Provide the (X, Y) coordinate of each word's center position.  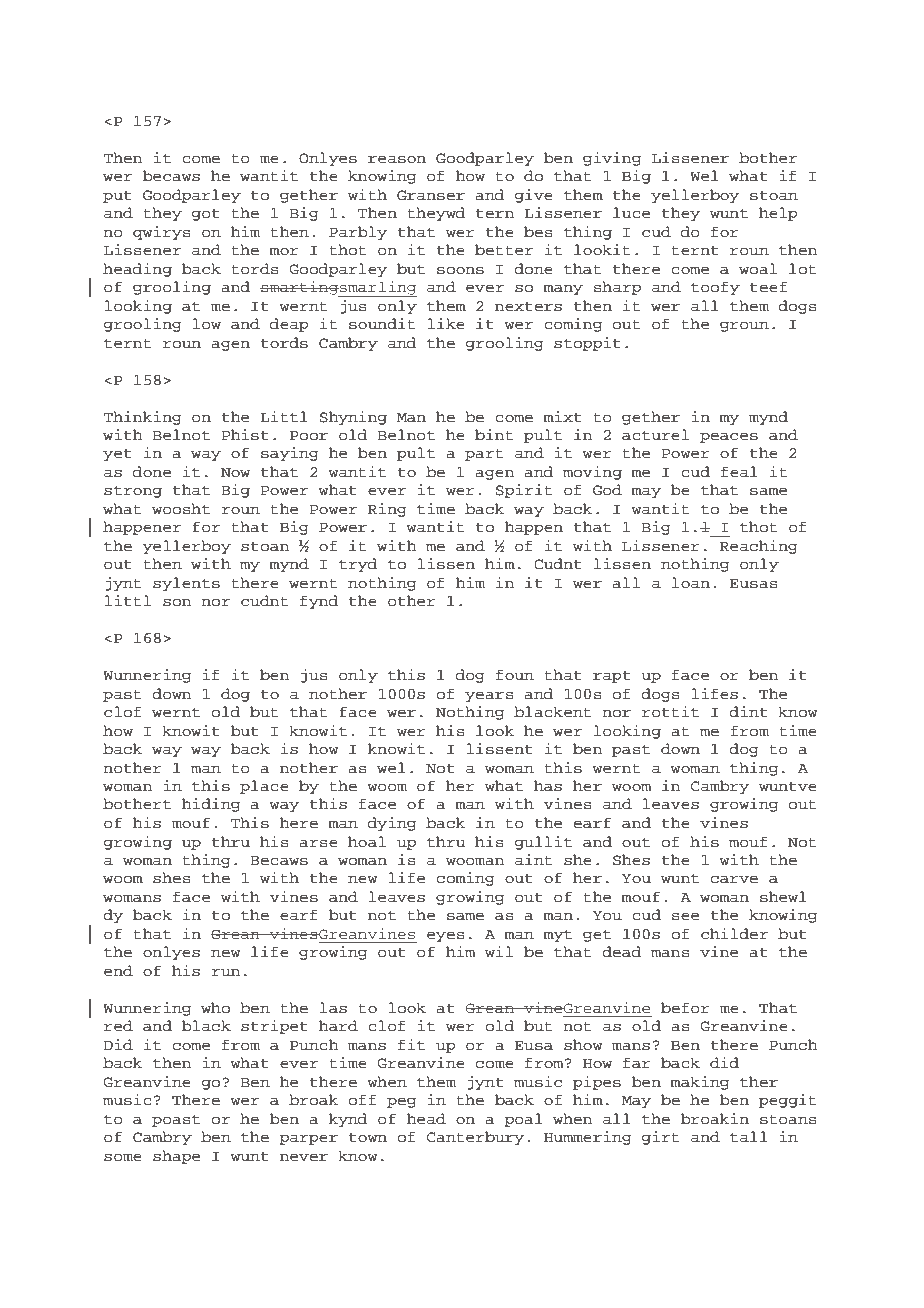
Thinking (143, 418)
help (778, 214)
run (225, 972)
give (534, 196)
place (264, 787)
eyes (445, 936)
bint (494, 435)
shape (176, 1157)
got (206, 215)
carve (734, 879)
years (489, 696)
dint (748, 712)
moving (592, 473)
